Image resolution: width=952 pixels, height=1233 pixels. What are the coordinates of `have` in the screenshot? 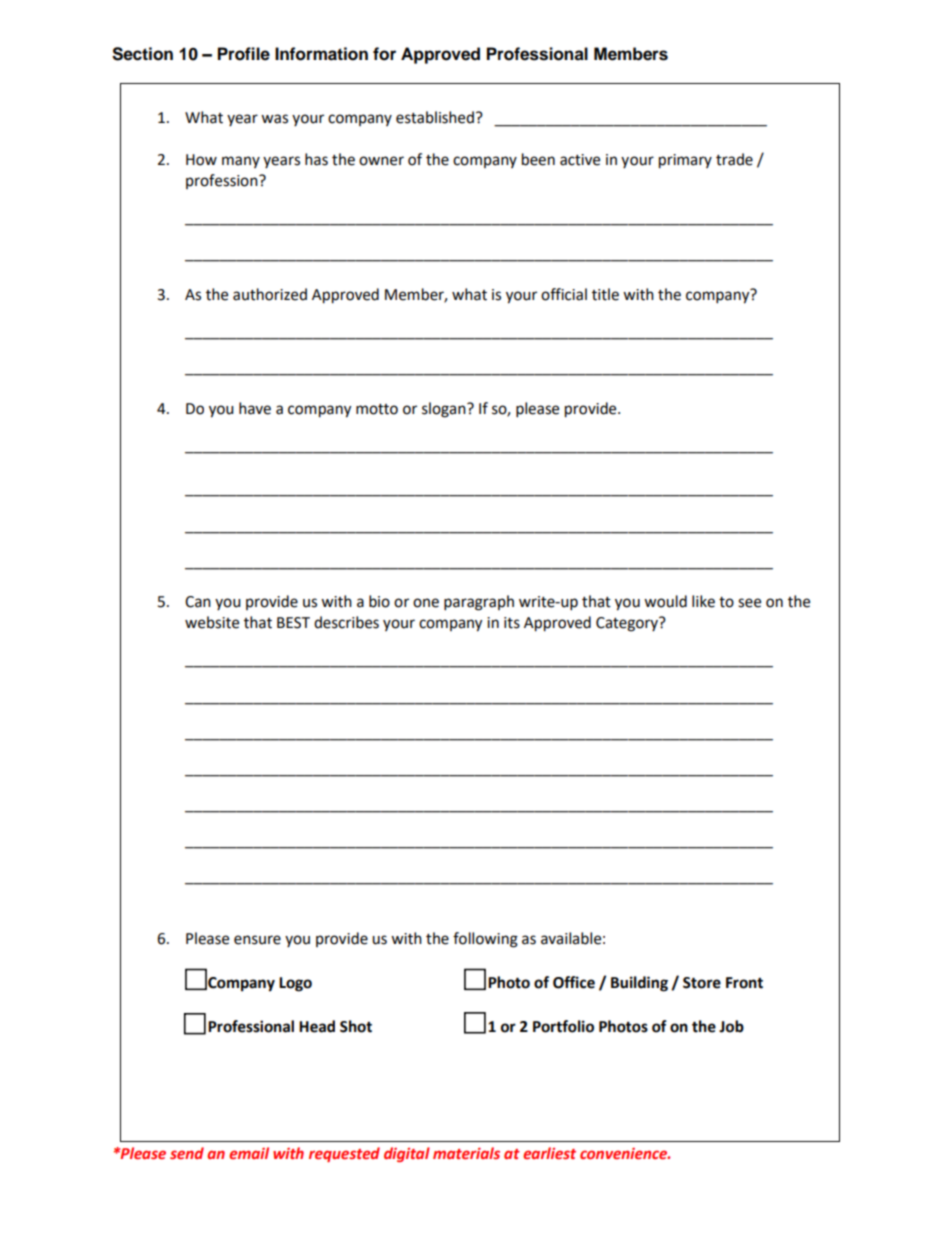 It's located at (255, 408).
